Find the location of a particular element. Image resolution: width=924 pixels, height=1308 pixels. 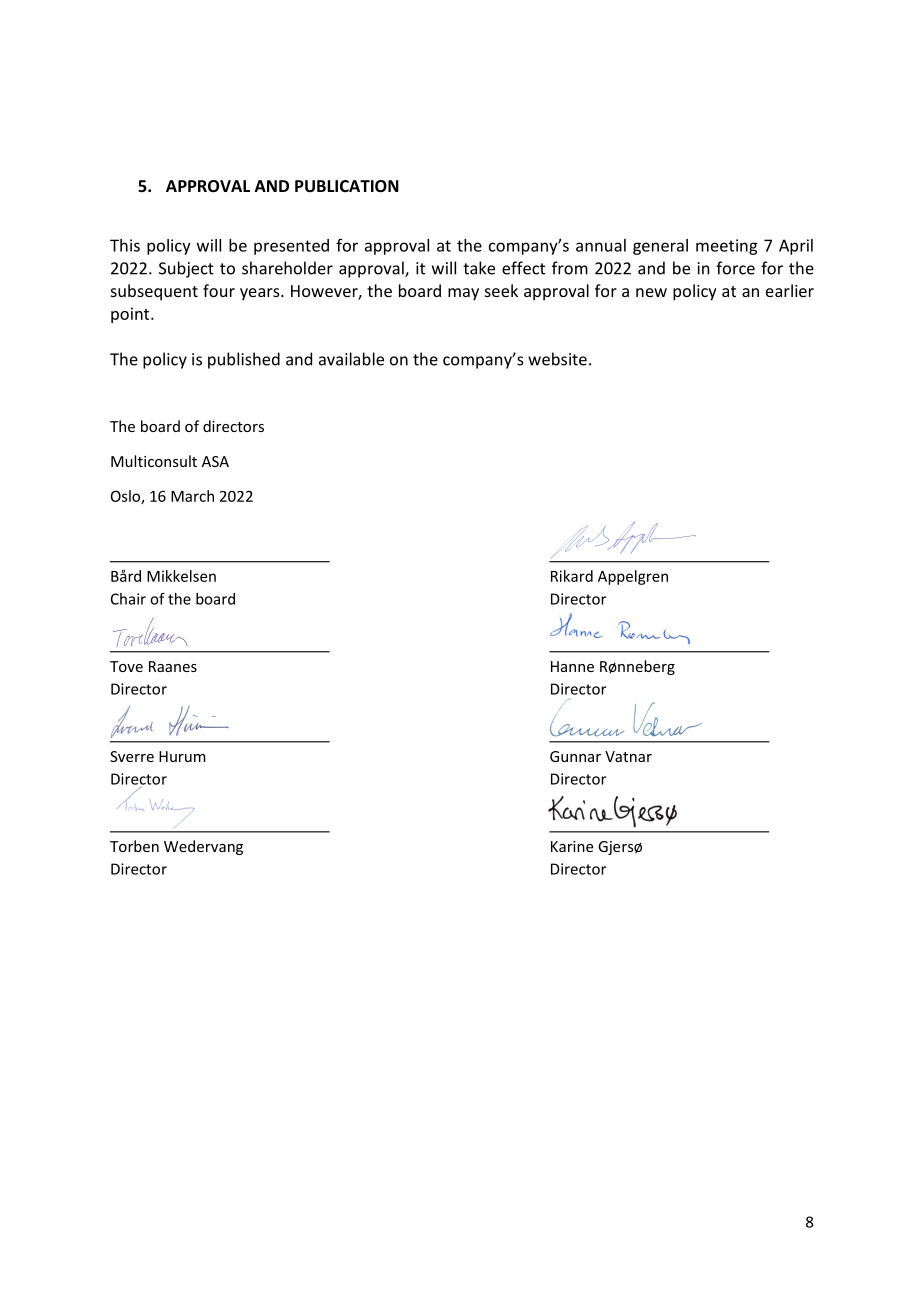

PUBLICATION is located at coordinates (347, 186).
